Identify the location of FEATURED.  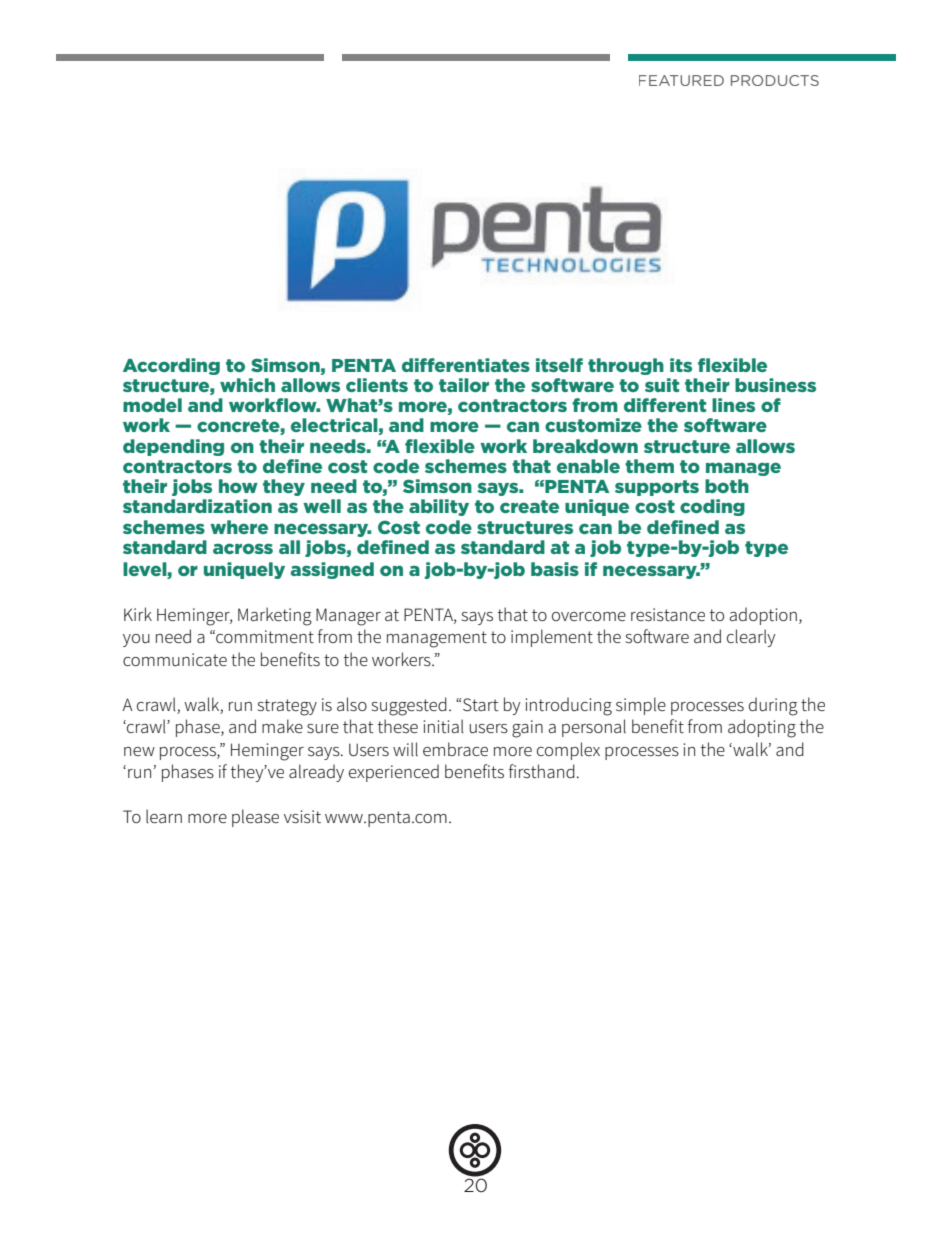
(681, 80).
